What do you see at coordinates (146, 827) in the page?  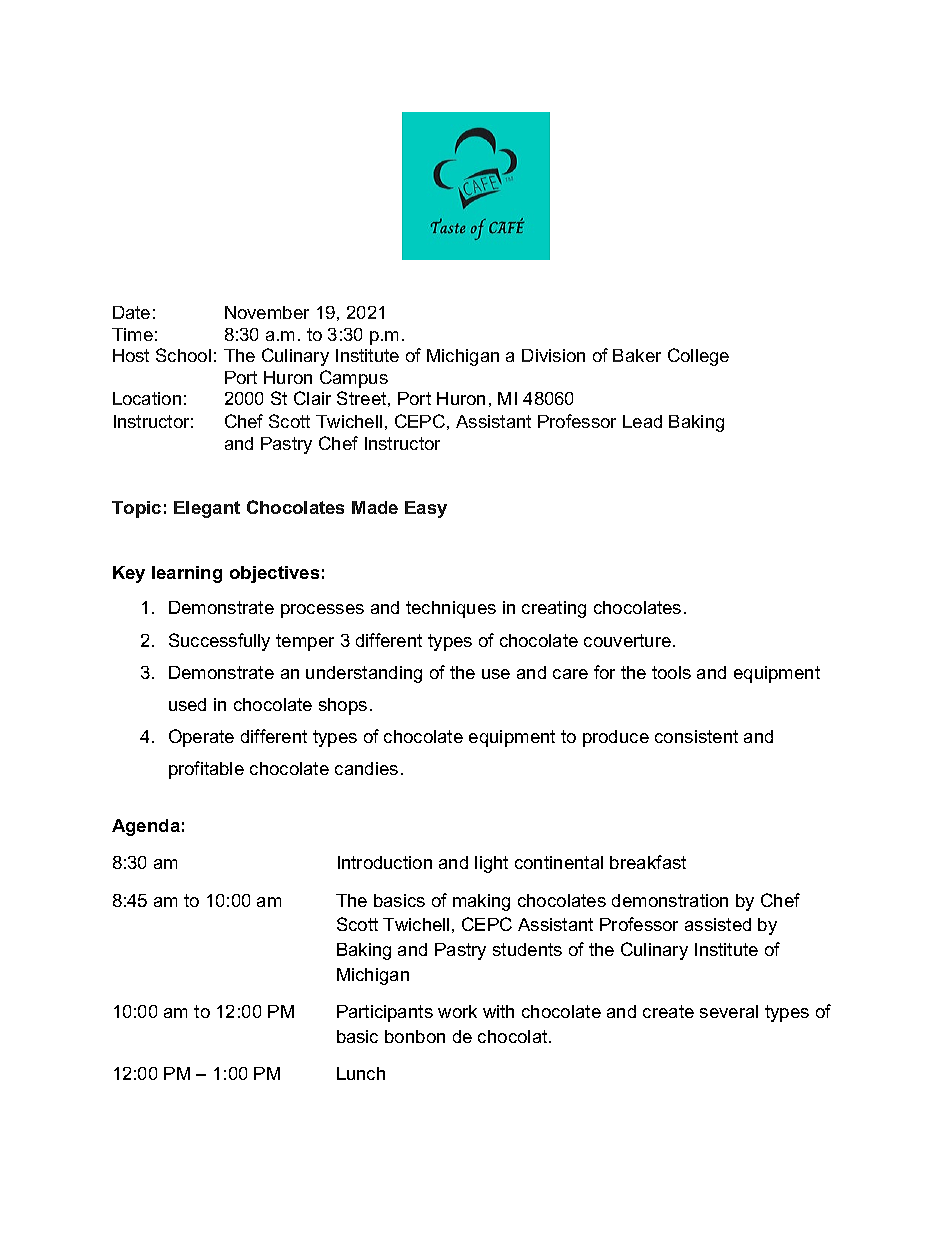 I see `Agenda` at bounding box center [146, 827].
